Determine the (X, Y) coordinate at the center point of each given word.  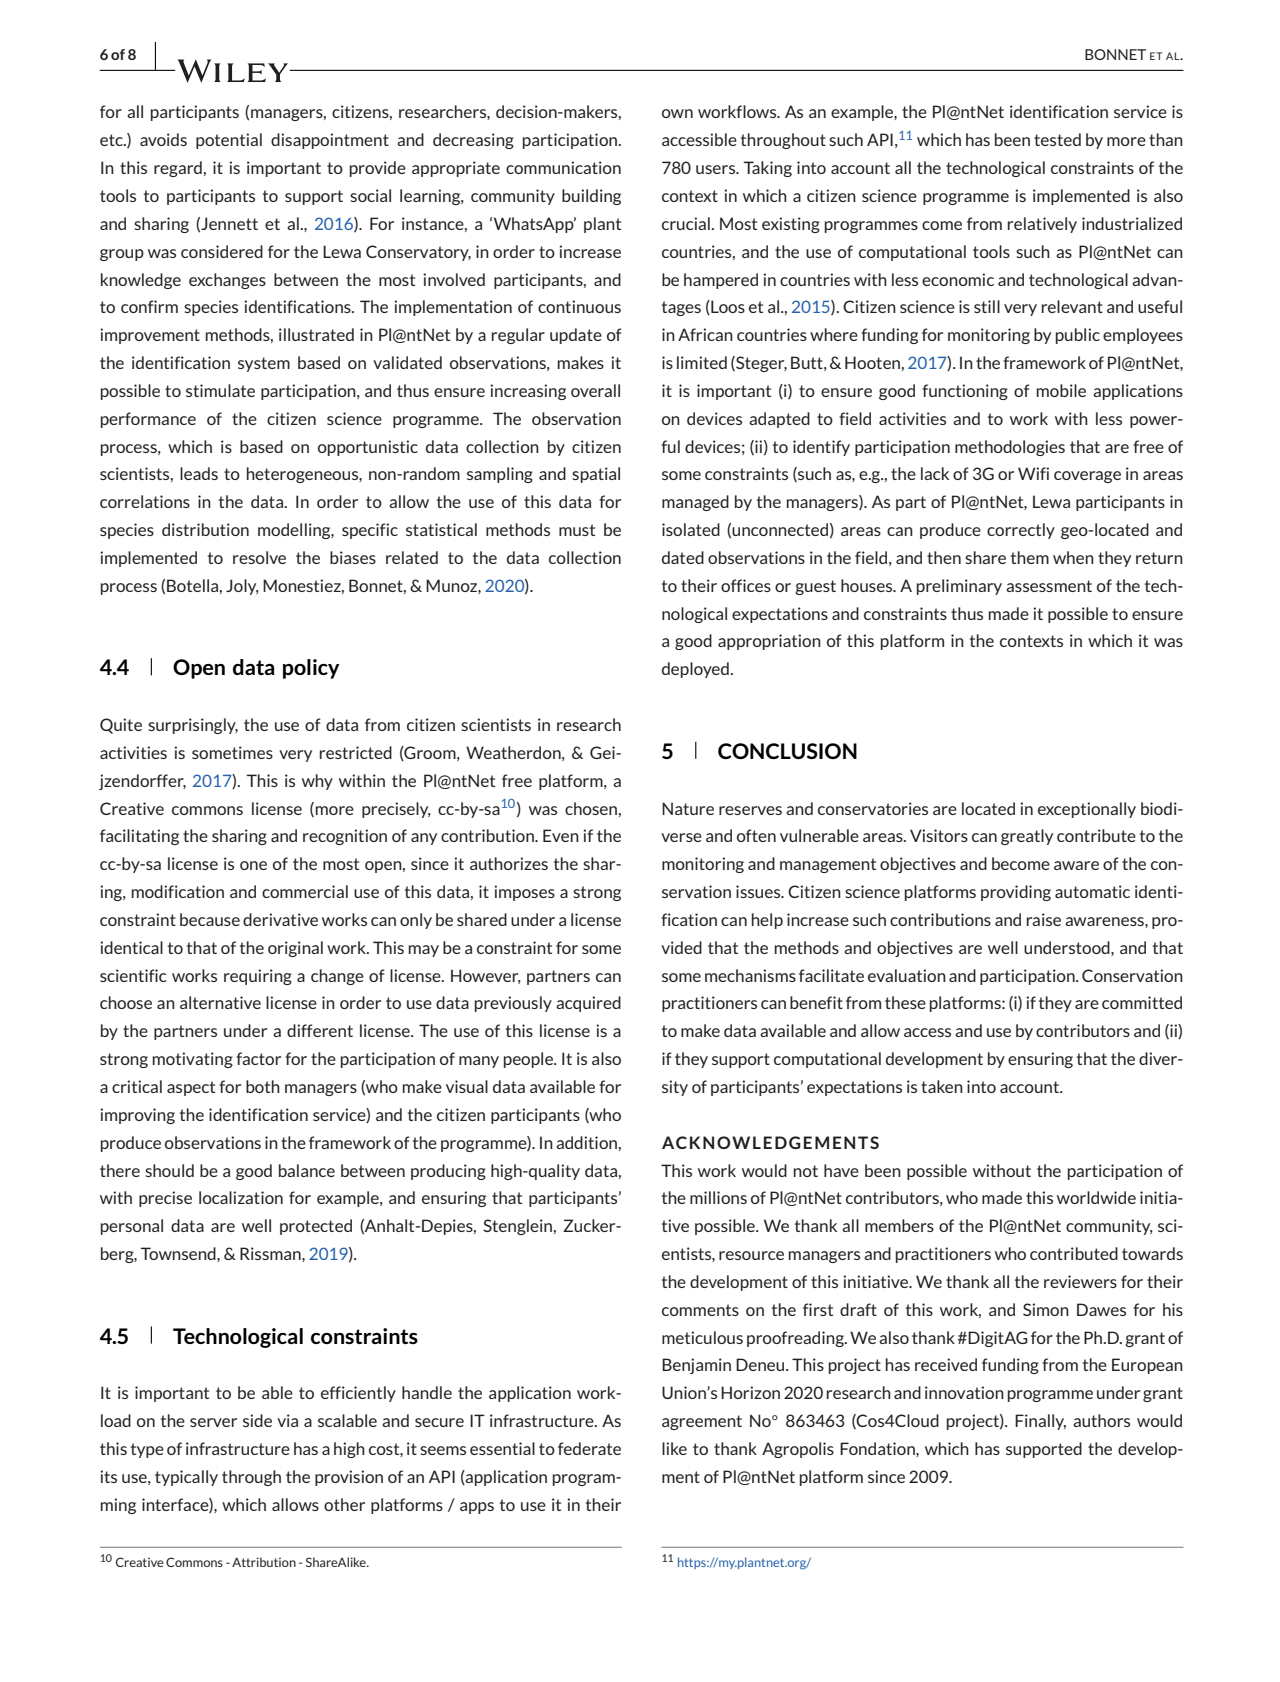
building (591, 197)
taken (942, 1086)
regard (178, 169)
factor (258, 1058)
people (529, 1060)
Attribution (264, 1562)
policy (311, 669)
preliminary (959, 587)
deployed (696, 670)
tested (1057, 139)
